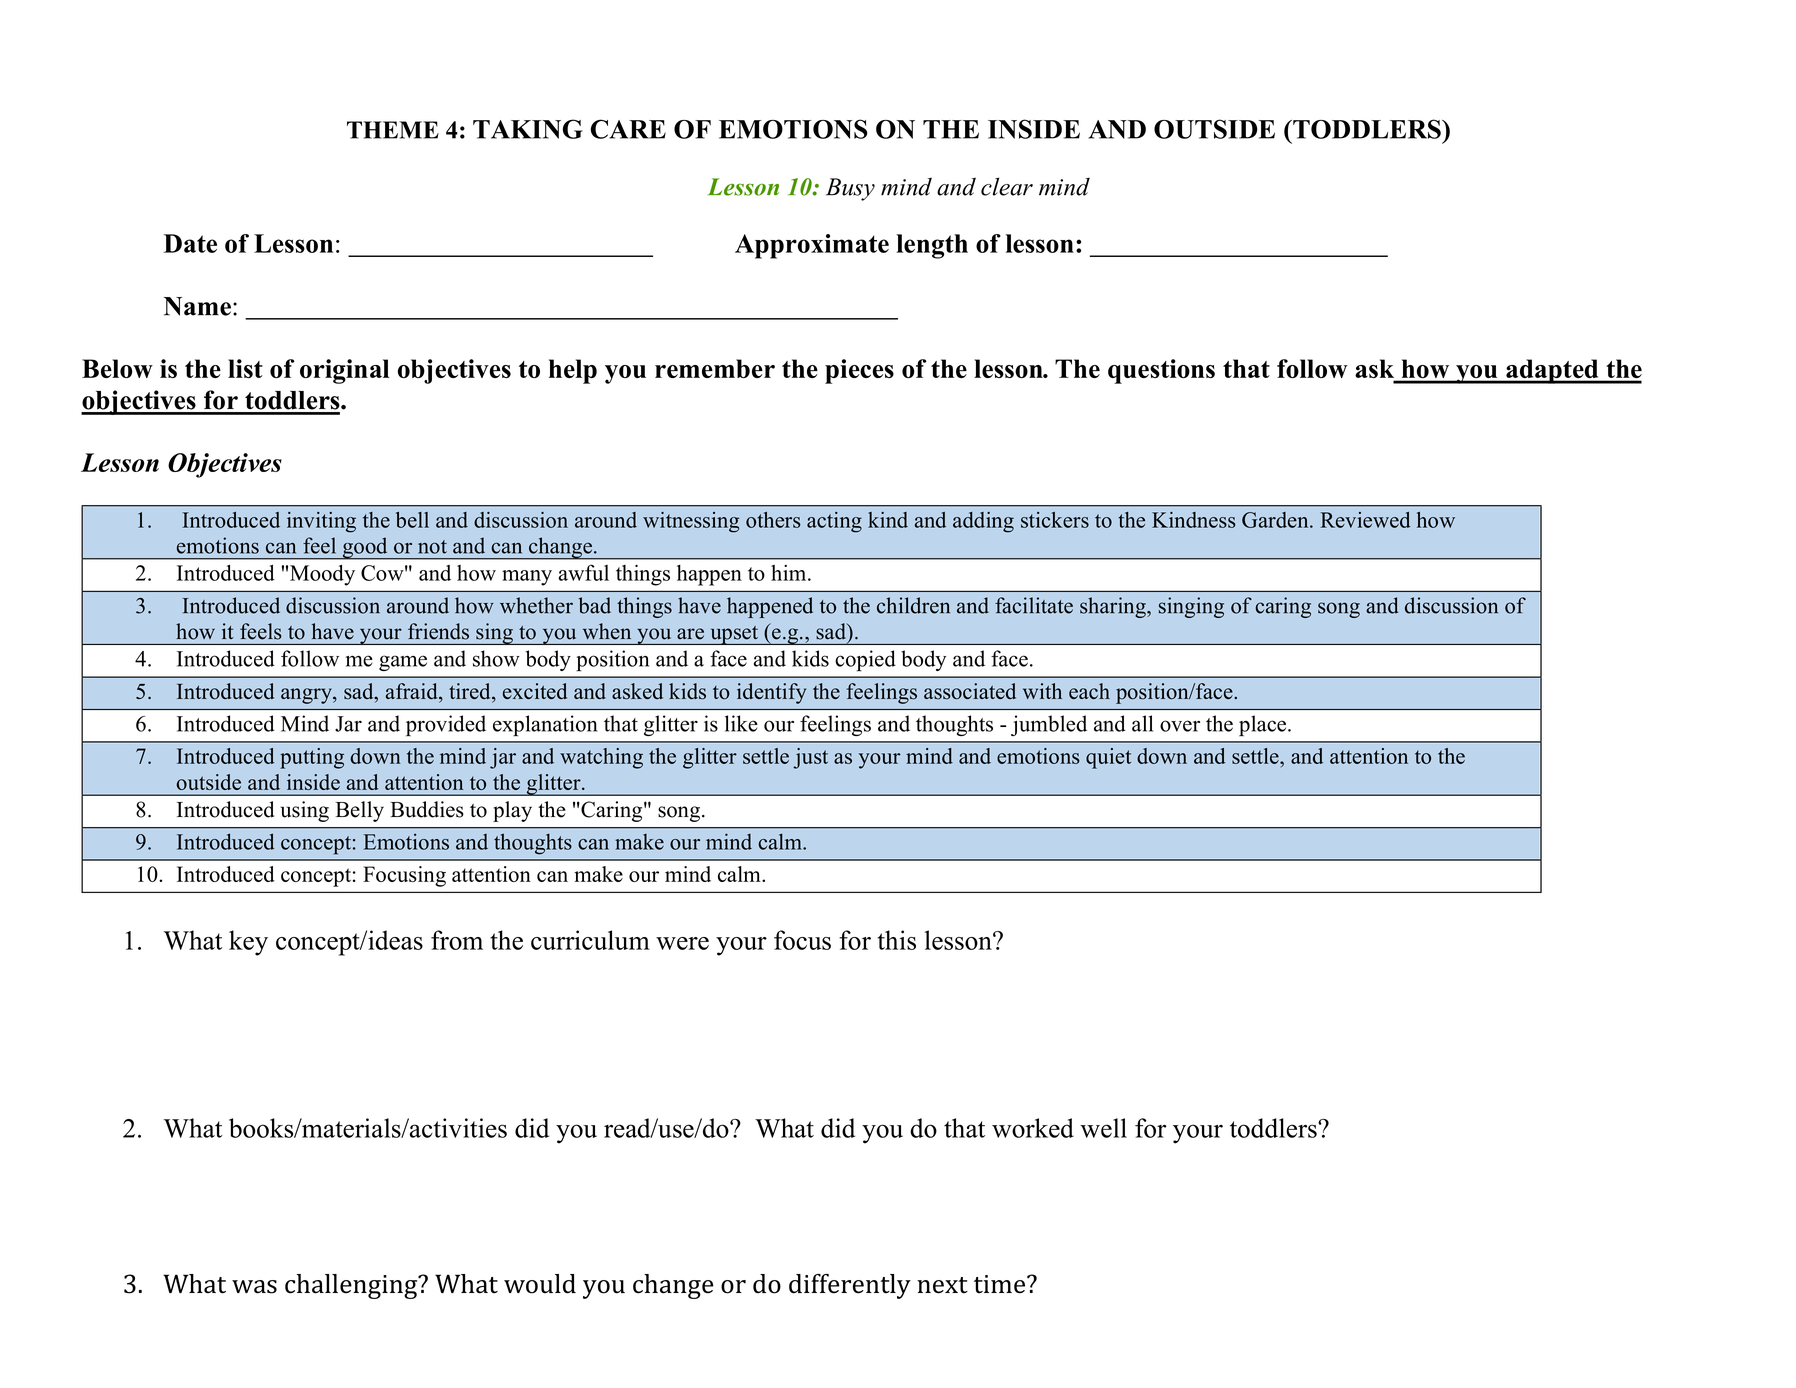  Describe the element at coordinates (393, 130) in the screenshot. I see `THEME` at that location.
